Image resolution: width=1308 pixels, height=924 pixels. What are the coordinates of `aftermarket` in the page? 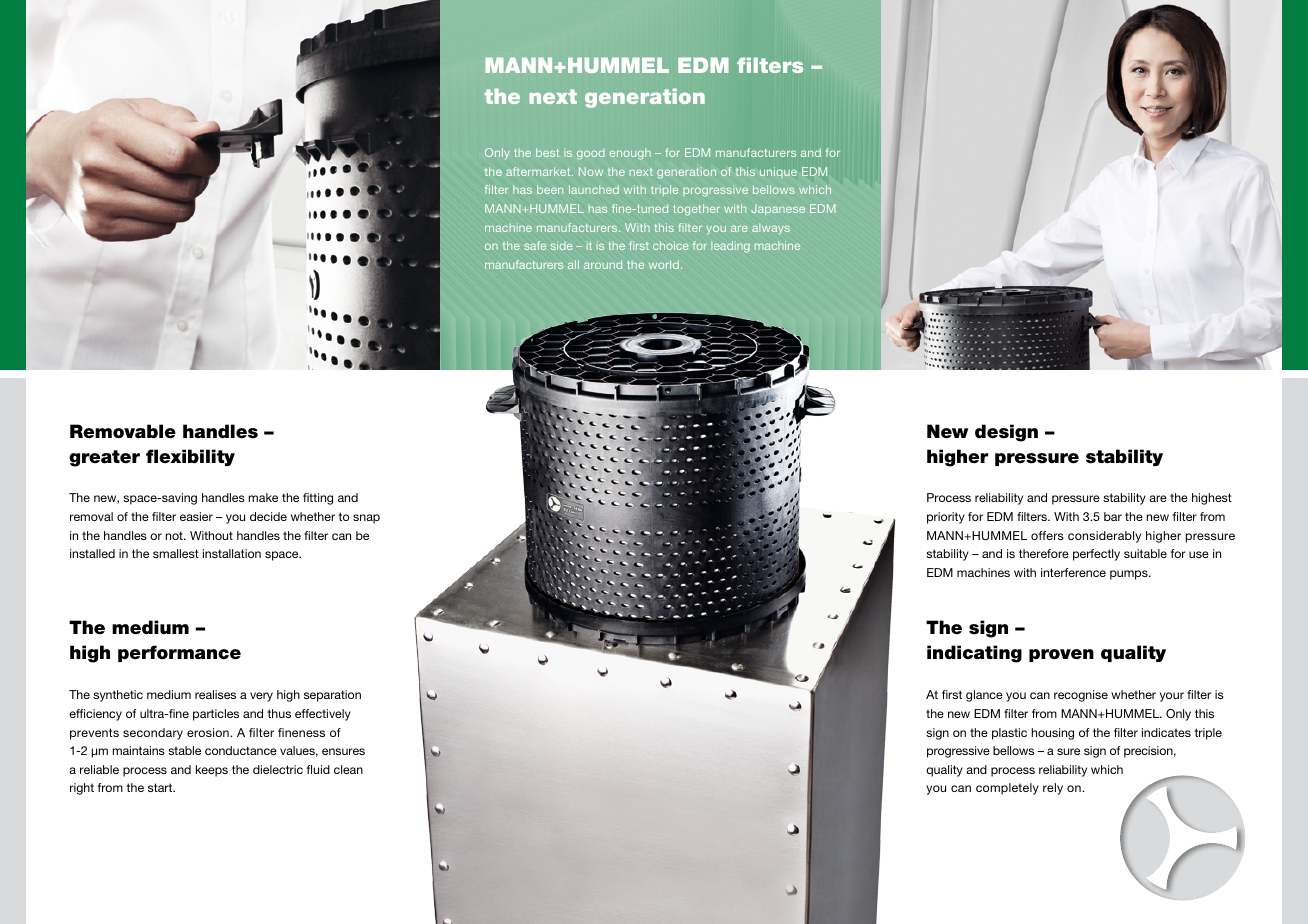 It's located at (539, 171).
